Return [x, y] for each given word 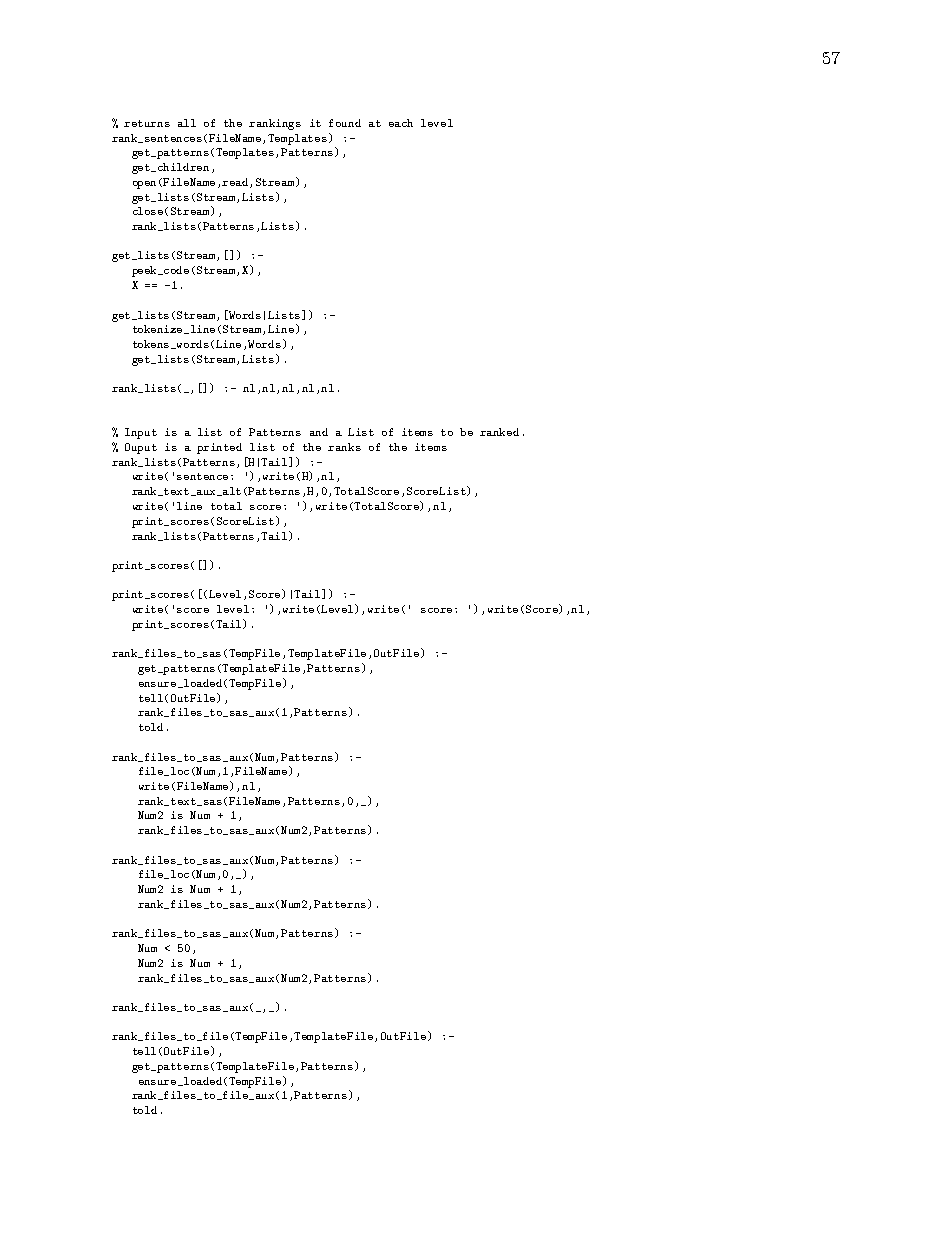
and [319, 432]
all [187, 123]
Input [141, 433]
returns [147, 123]
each [401, 123]
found [345, 123]
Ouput [141, 448]
